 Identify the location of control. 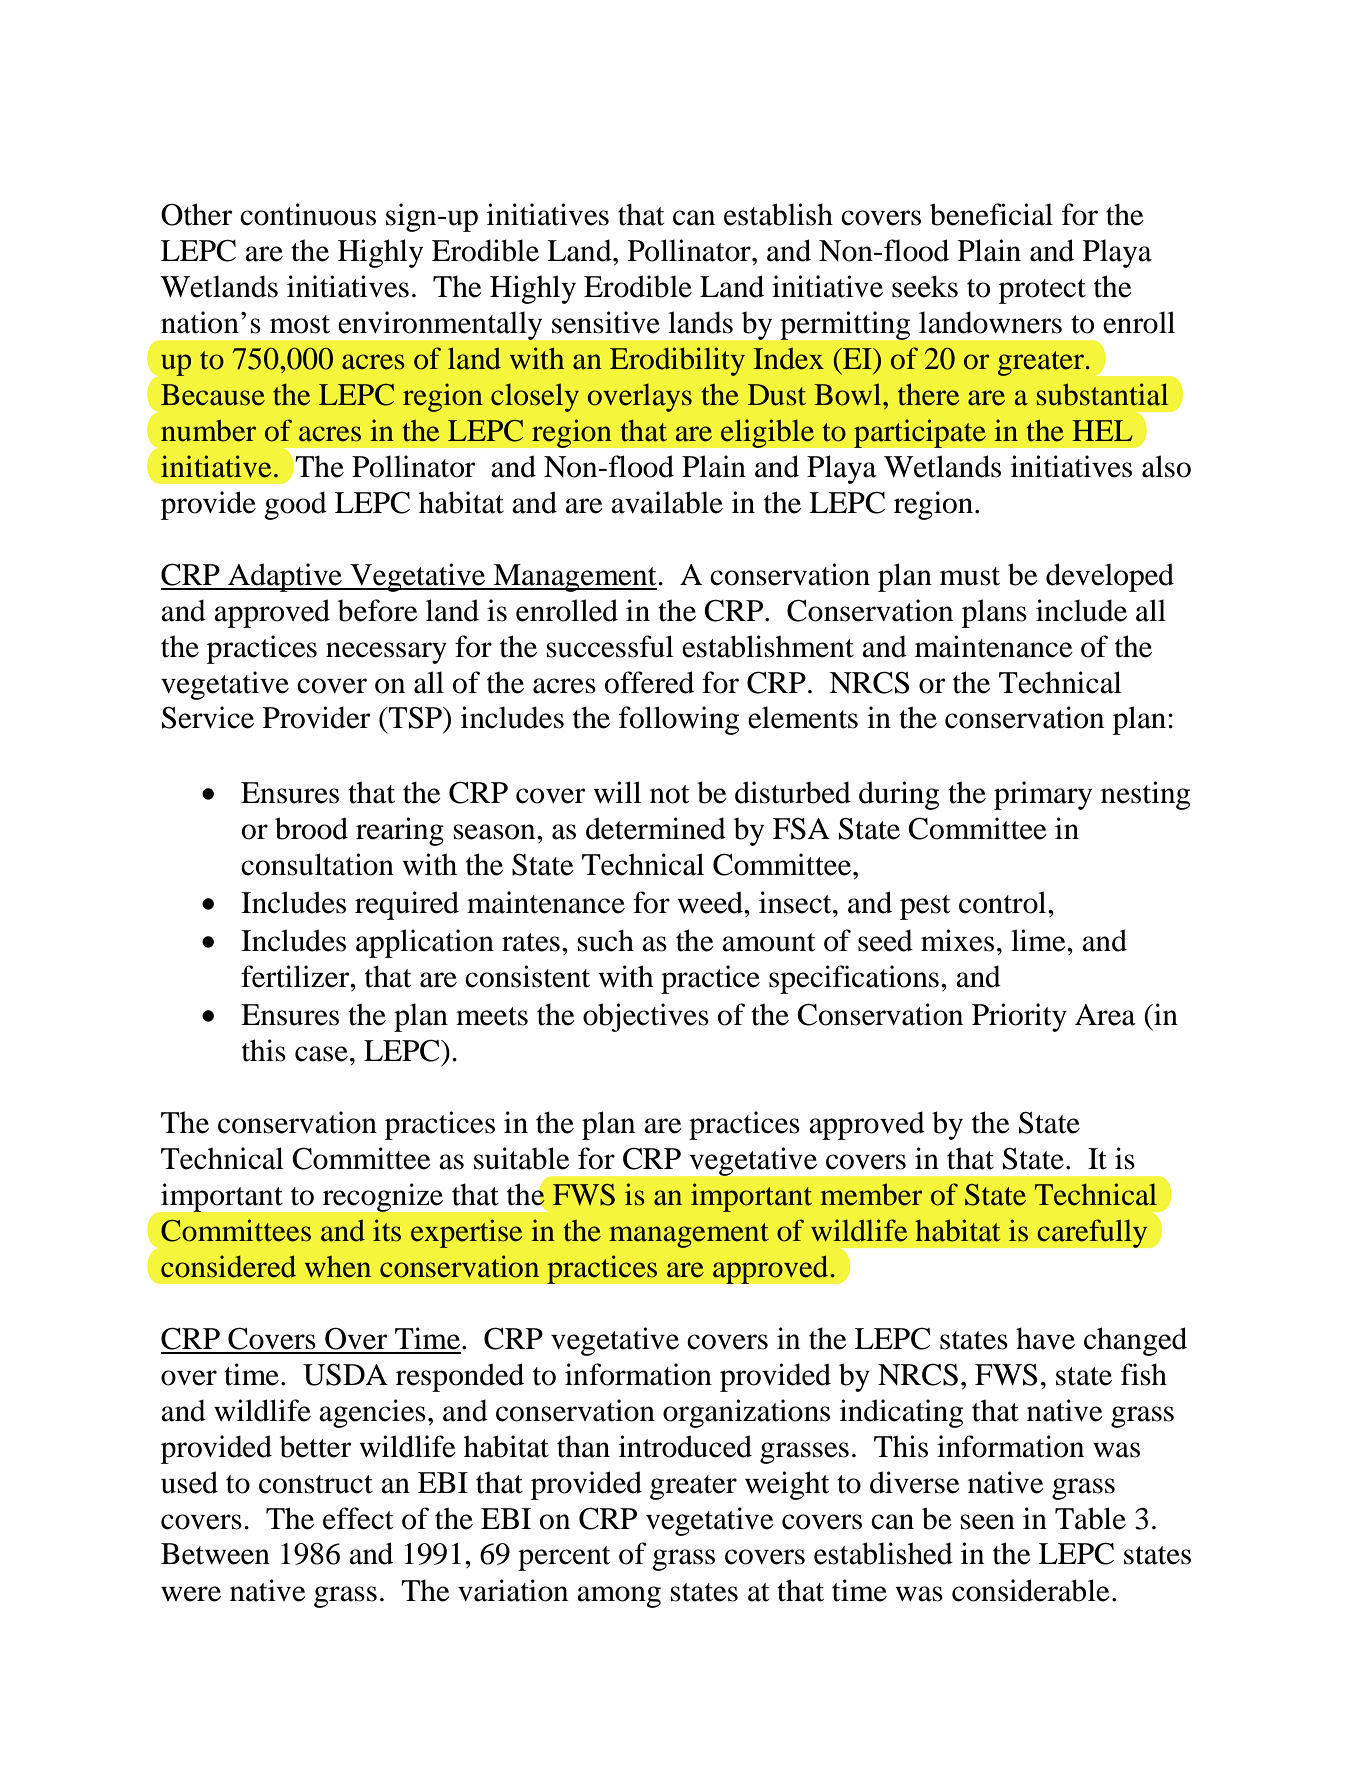
(1004, 902).
